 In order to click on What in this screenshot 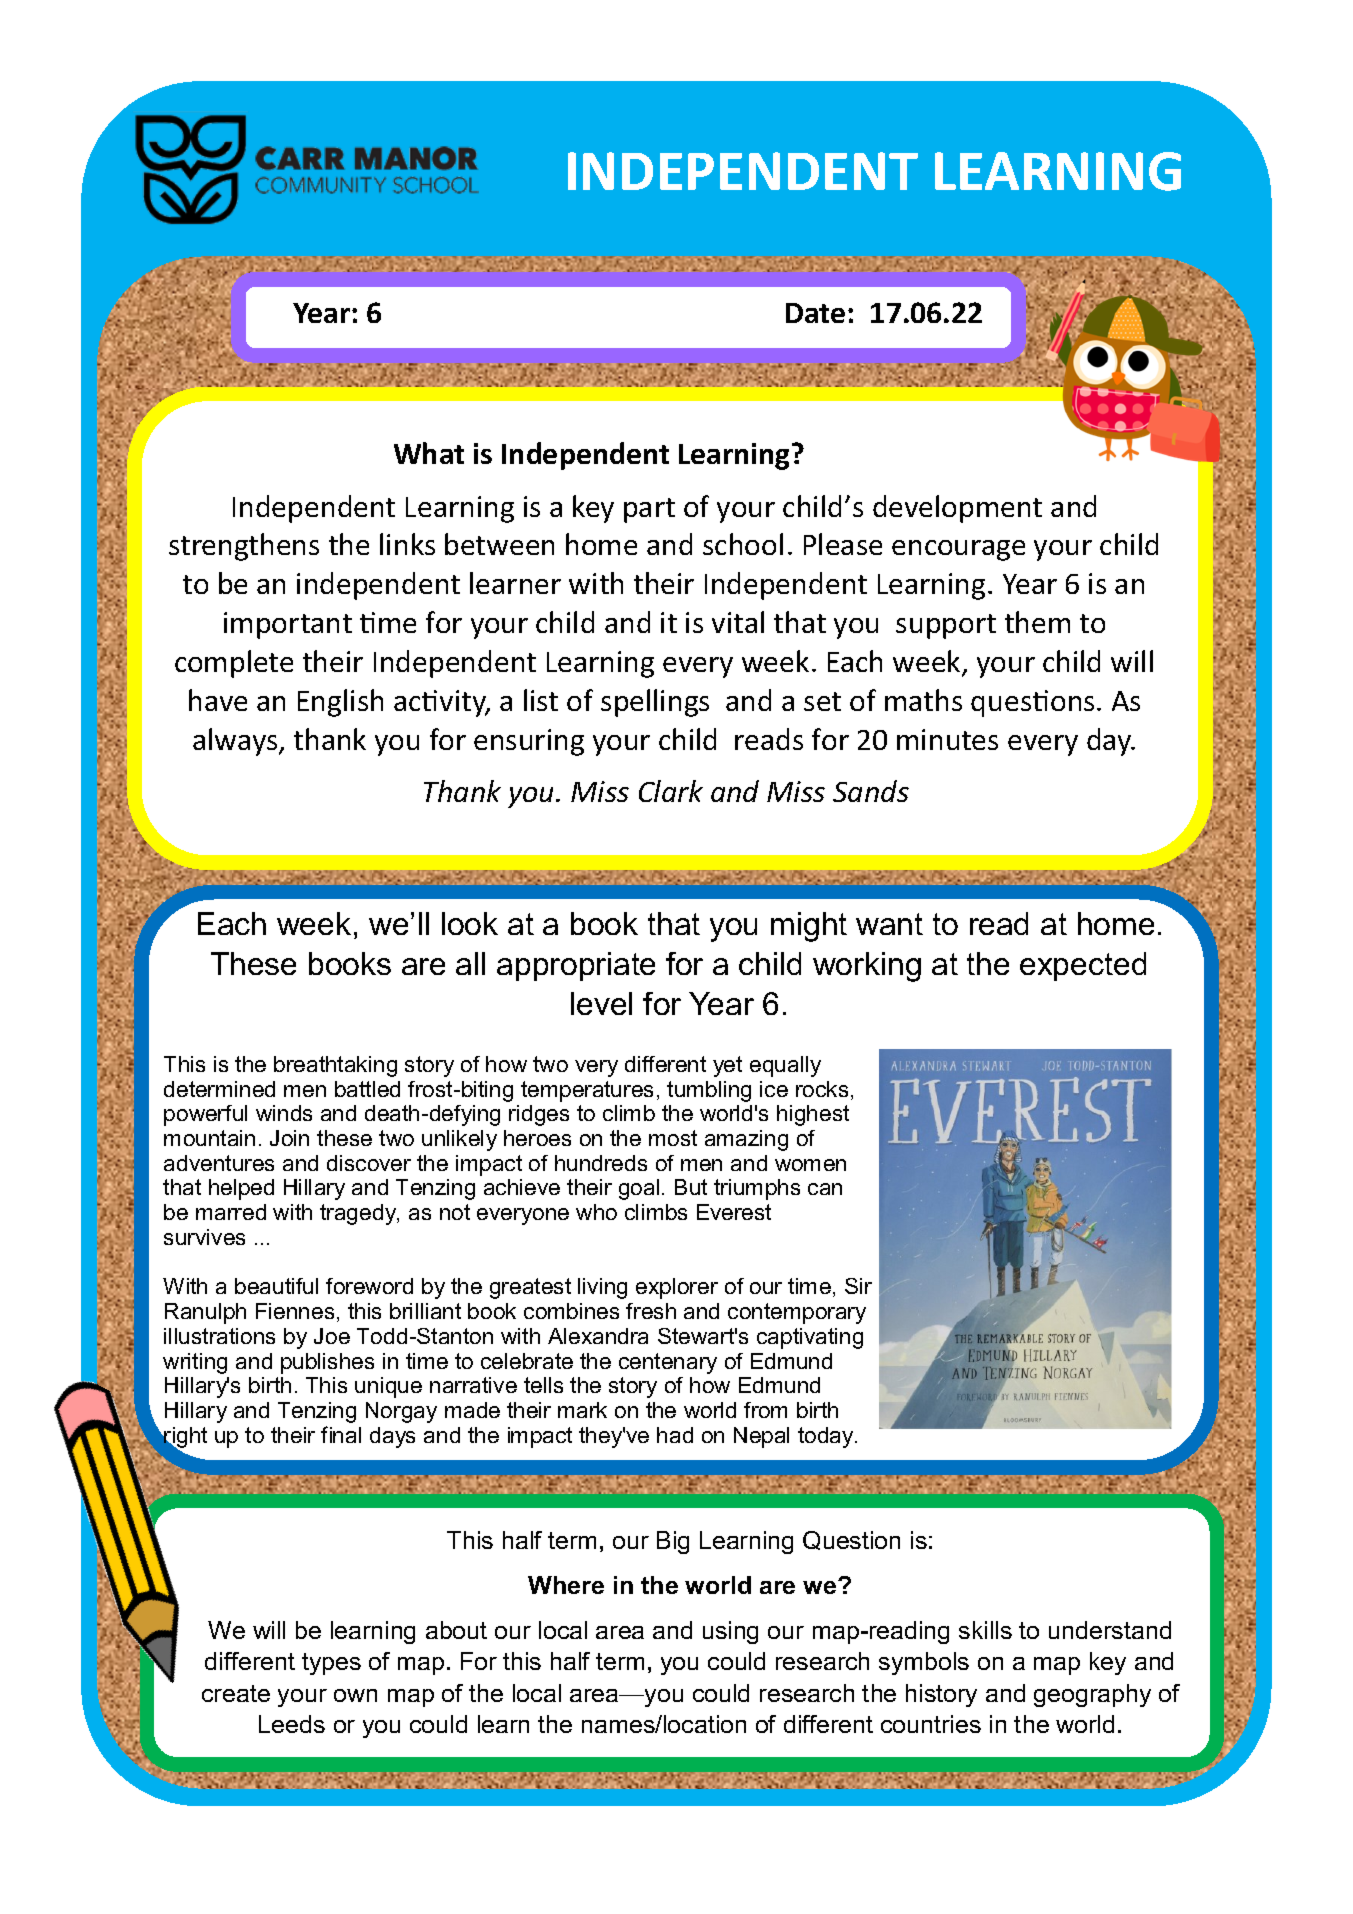, I will do `click(429, 453)`.
